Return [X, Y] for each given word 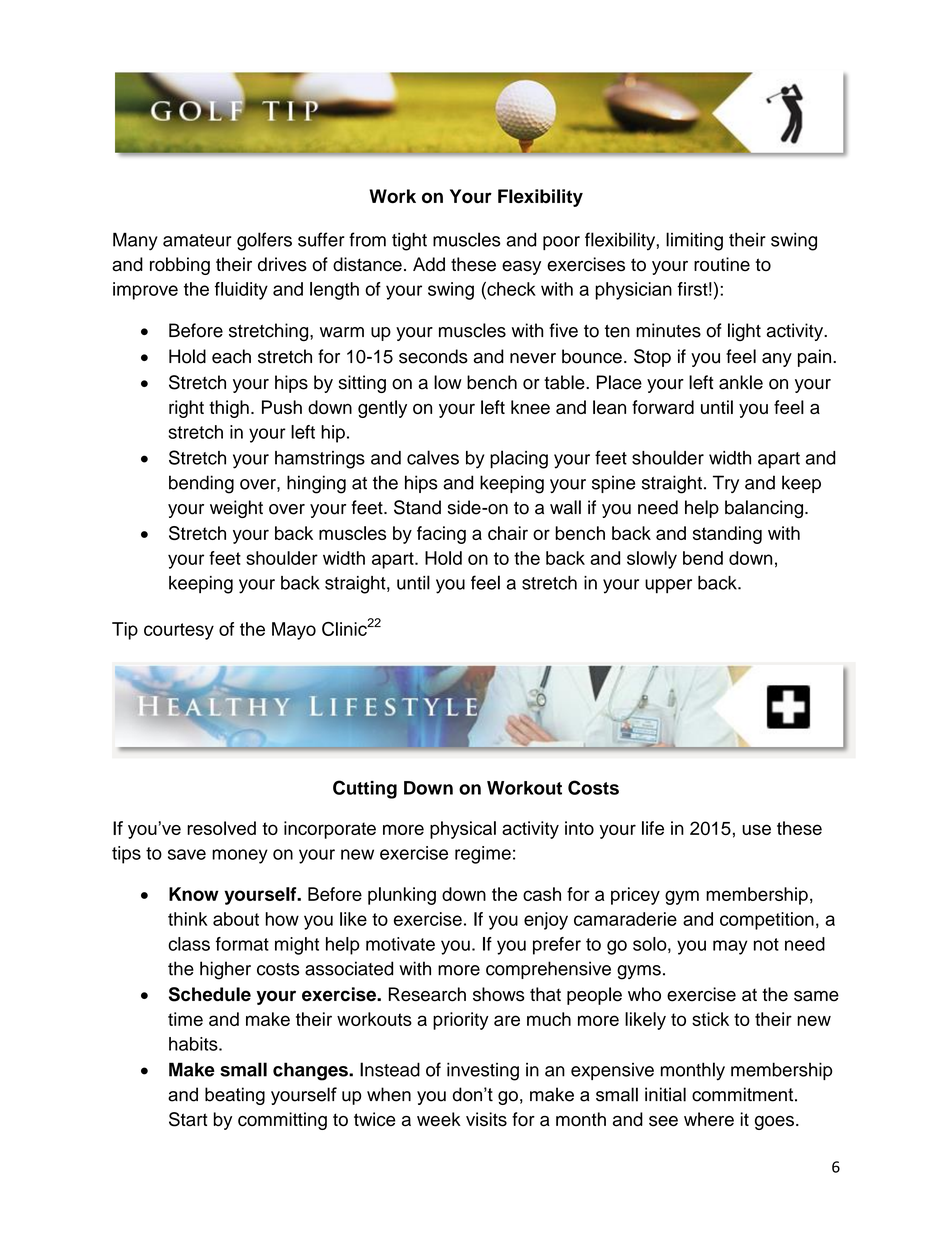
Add [429, 264]
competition [767, 921]
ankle [741, 382]
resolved [221, 828]
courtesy [179, 631]
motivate [400, 944]
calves [433, 457]
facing [441, 535]
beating [235, 1096]
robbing [180, 266]
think [188, 919]
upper [668, 586]
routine [722, 264]
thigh [229, 409]
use [756, 829]
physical [463, 830]
